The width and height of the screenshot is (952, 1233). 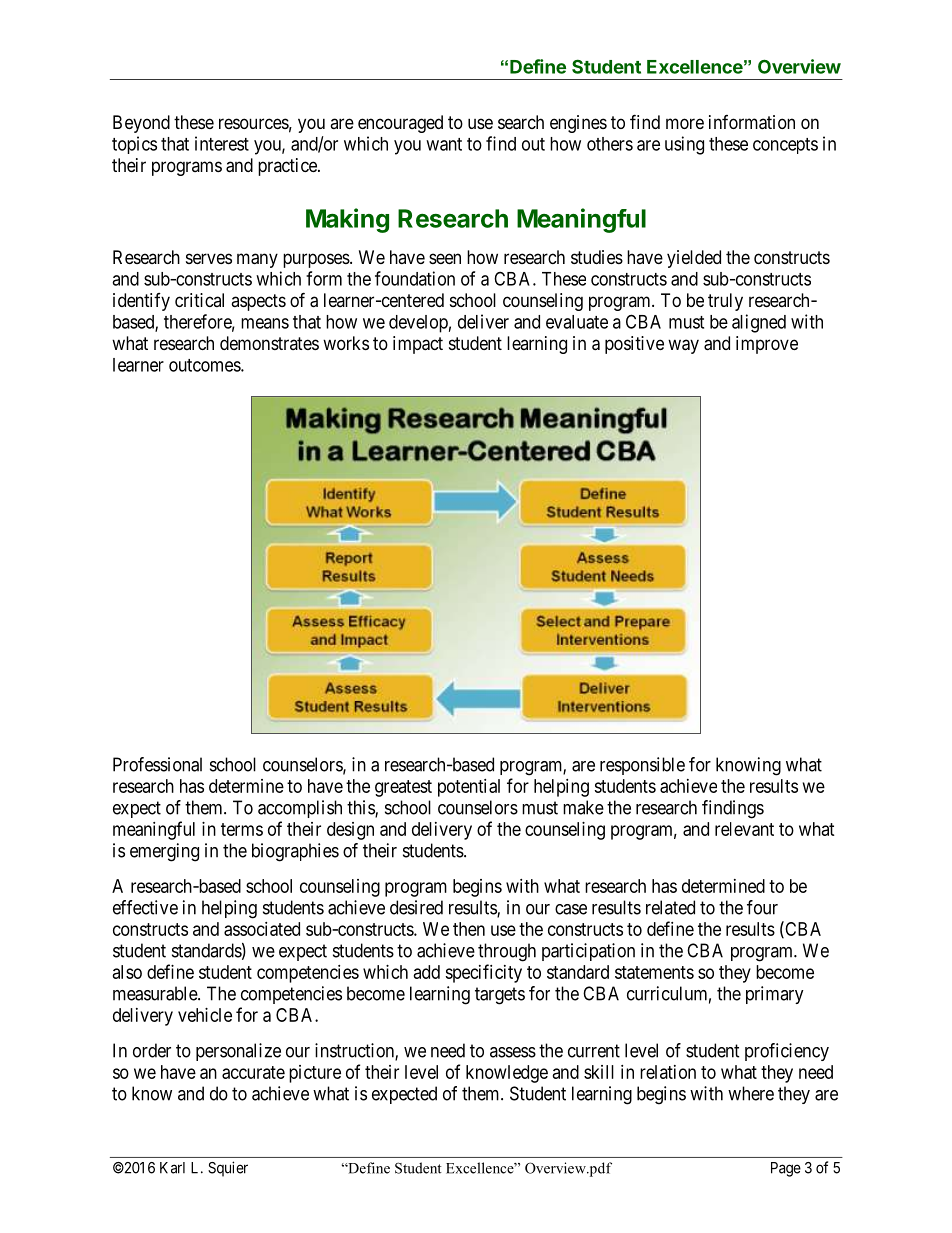 I want to click on Squier, so click(x=228, y=1169).
